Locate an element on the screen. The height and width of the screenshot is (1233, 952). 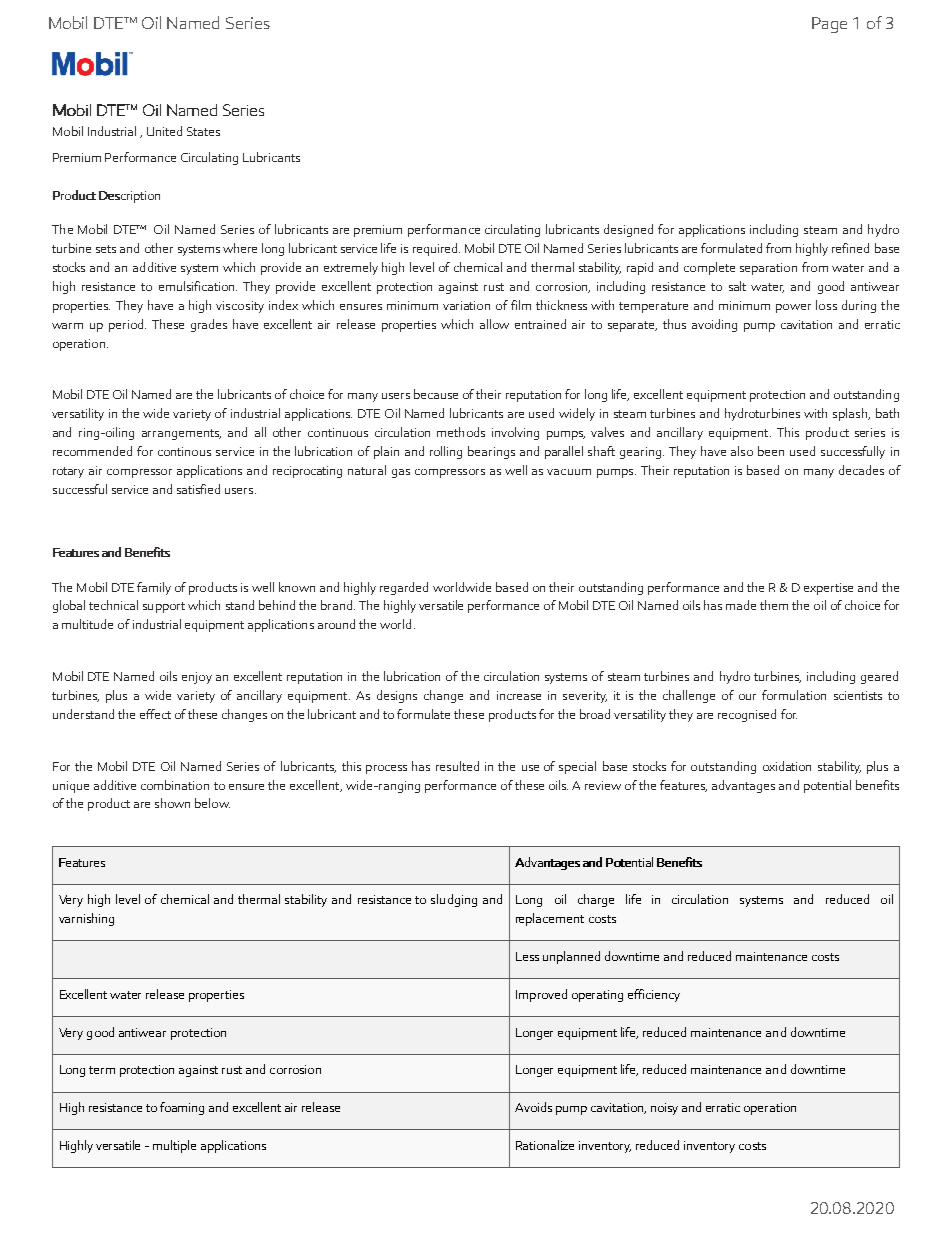
oxidation is located at coordinates (787, 766).
